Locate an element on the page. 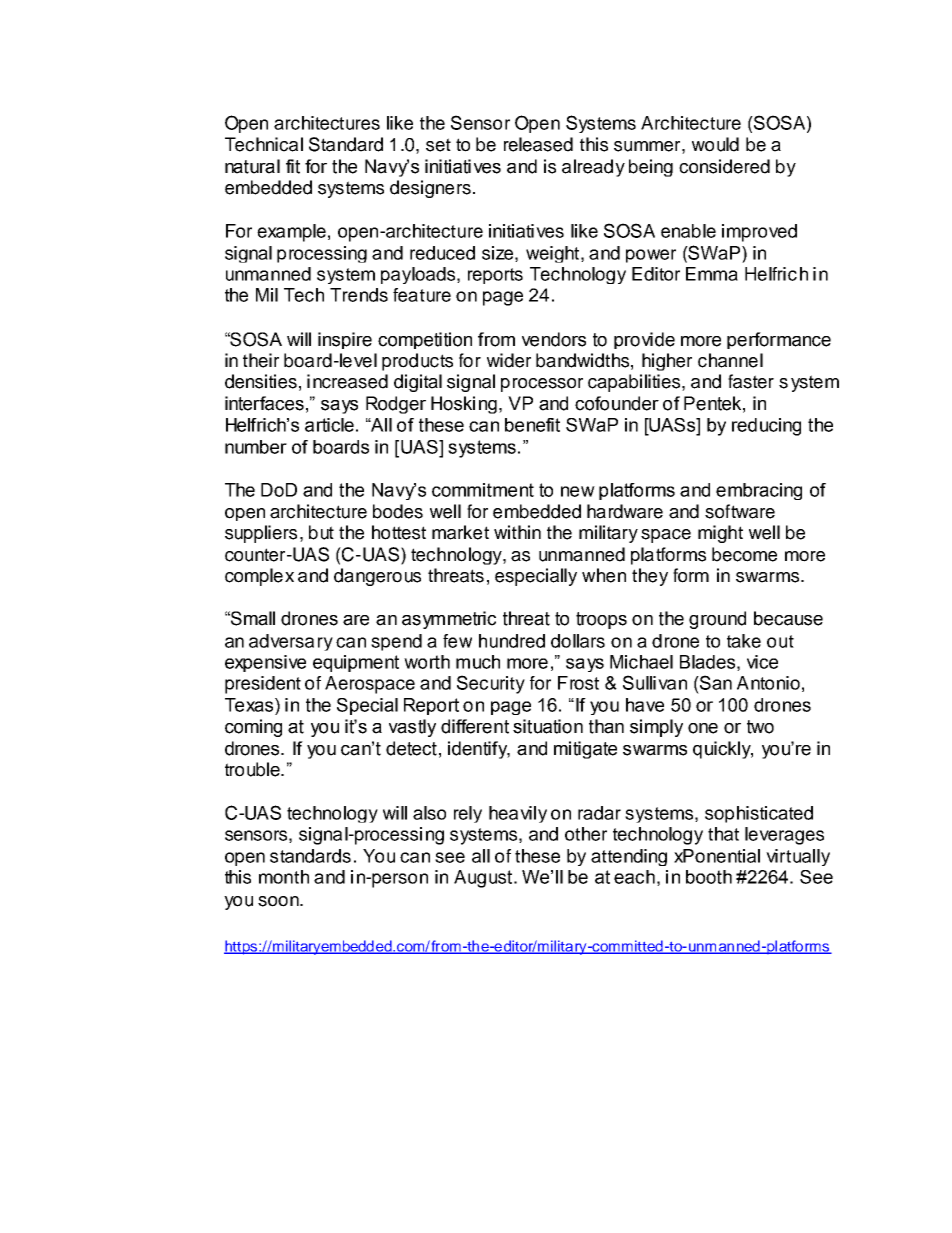 The image size is (952, 1233). San is located at coordinates (715, 682).
